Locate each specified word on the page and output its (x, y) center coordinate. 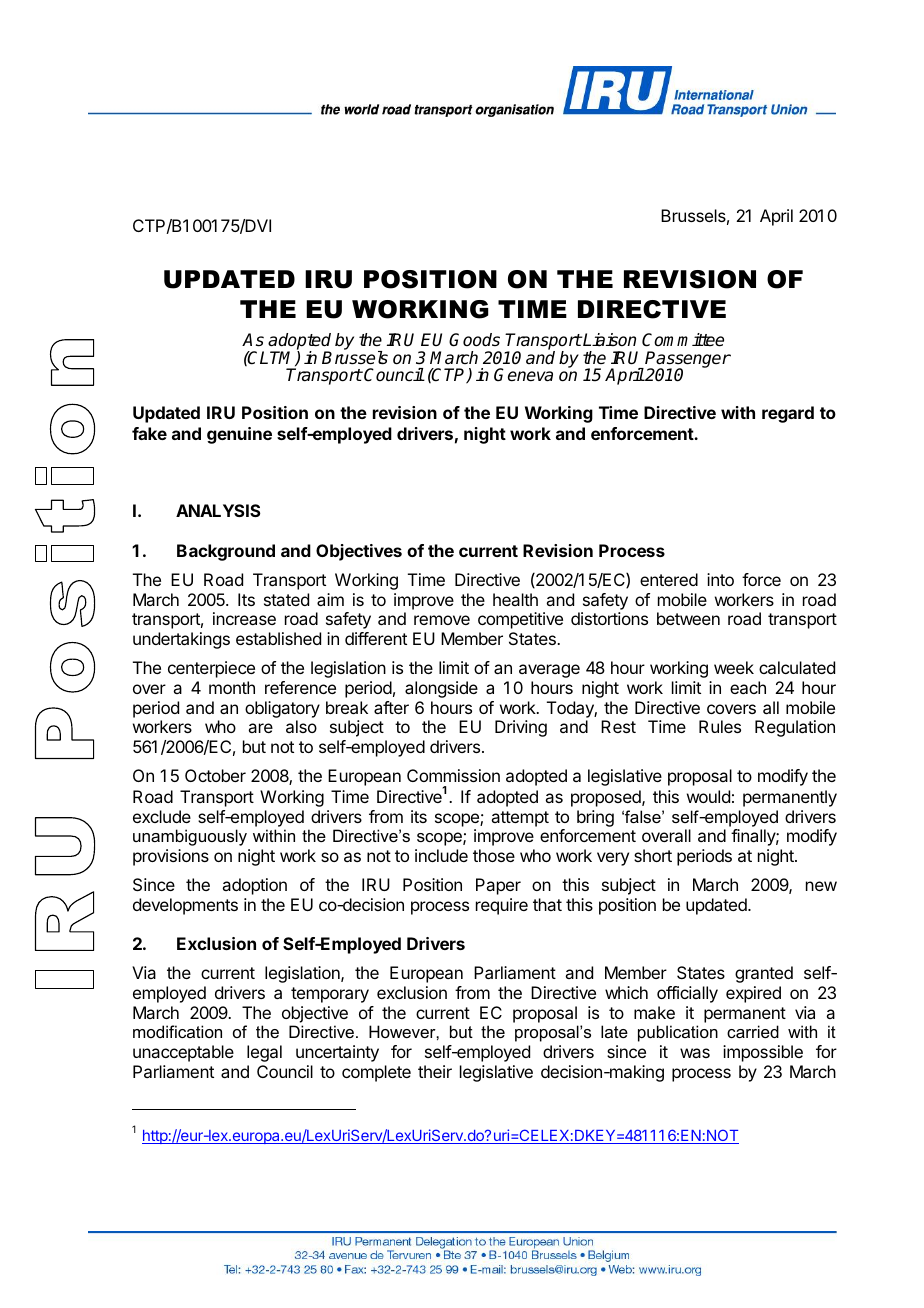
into (720, 579)
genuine (239, 435)
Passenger (688, 360)
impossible (763, 1053)
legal (264, 1053)
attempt (520, 819)
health (515, 599)
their (435, 1071)
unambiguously (190, 837)
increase (244, 618)
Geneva (523, 375)
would (708, 796)
